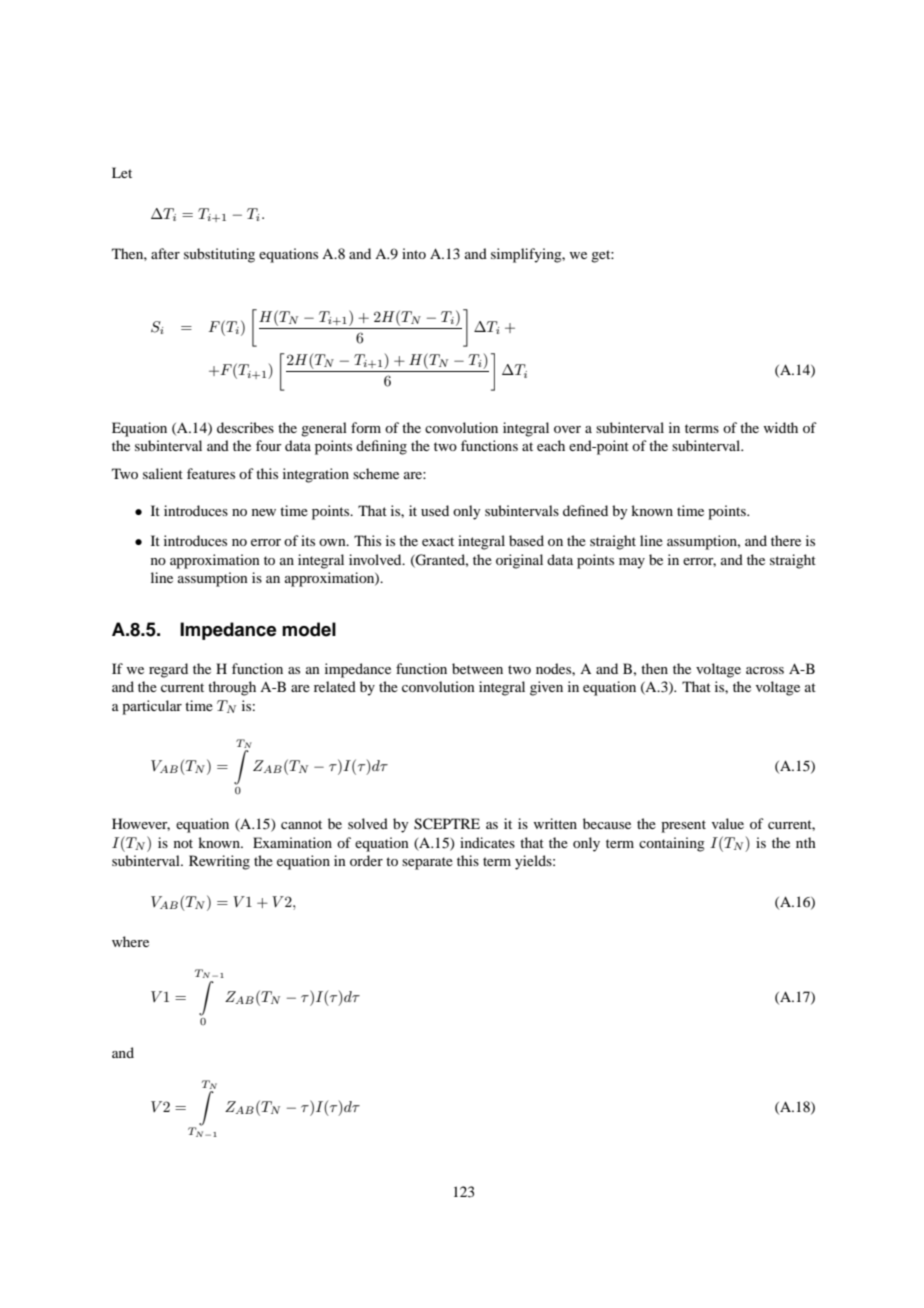 This document has height=1308, width=924. What do you see at coordinates (245, 427) in the document?
I see `describes` at bounding box center [245, 427].
